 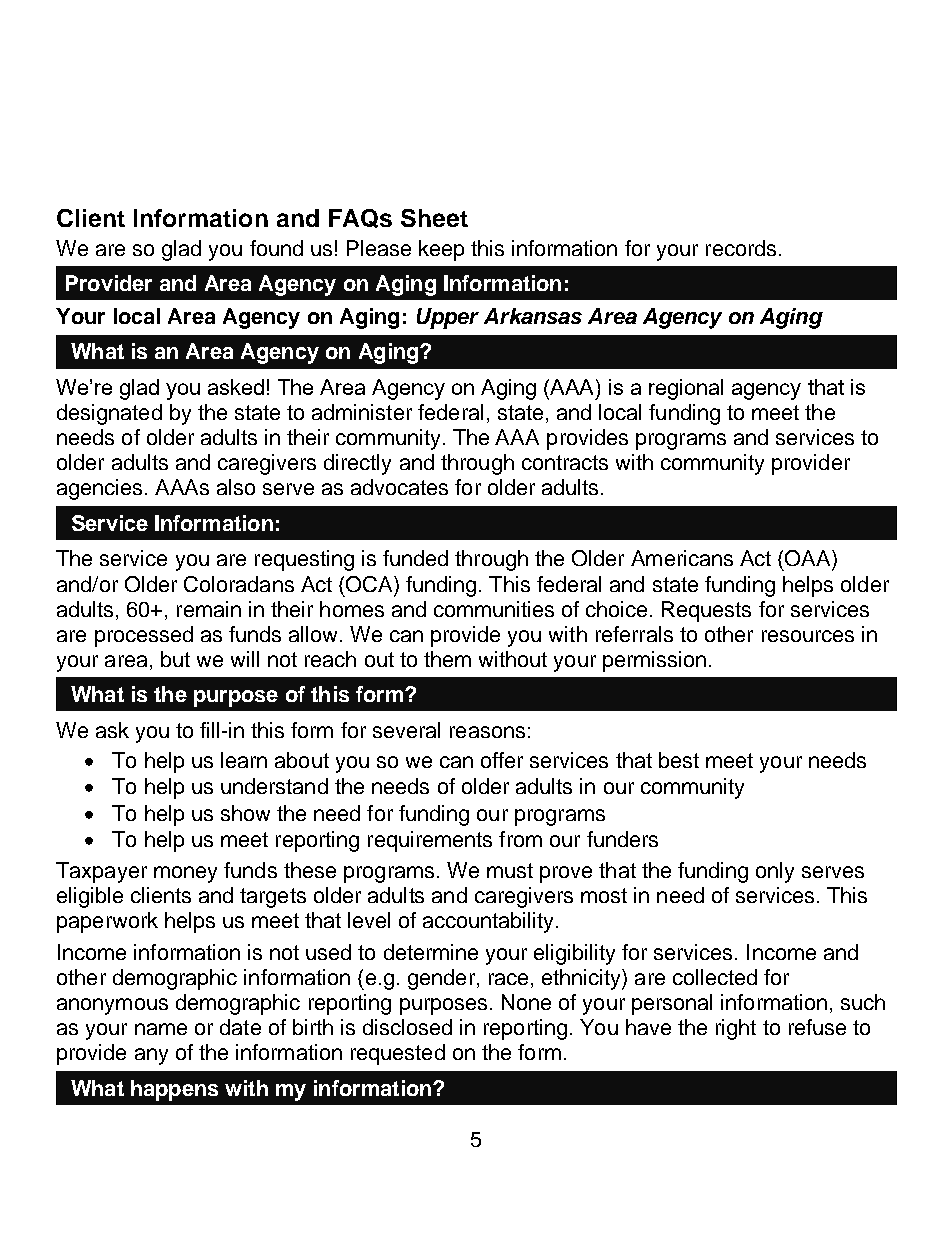 What do you see at coordinates (502, 760) in the screenshot?
I see `offer` at bounding box center [502, 760].
